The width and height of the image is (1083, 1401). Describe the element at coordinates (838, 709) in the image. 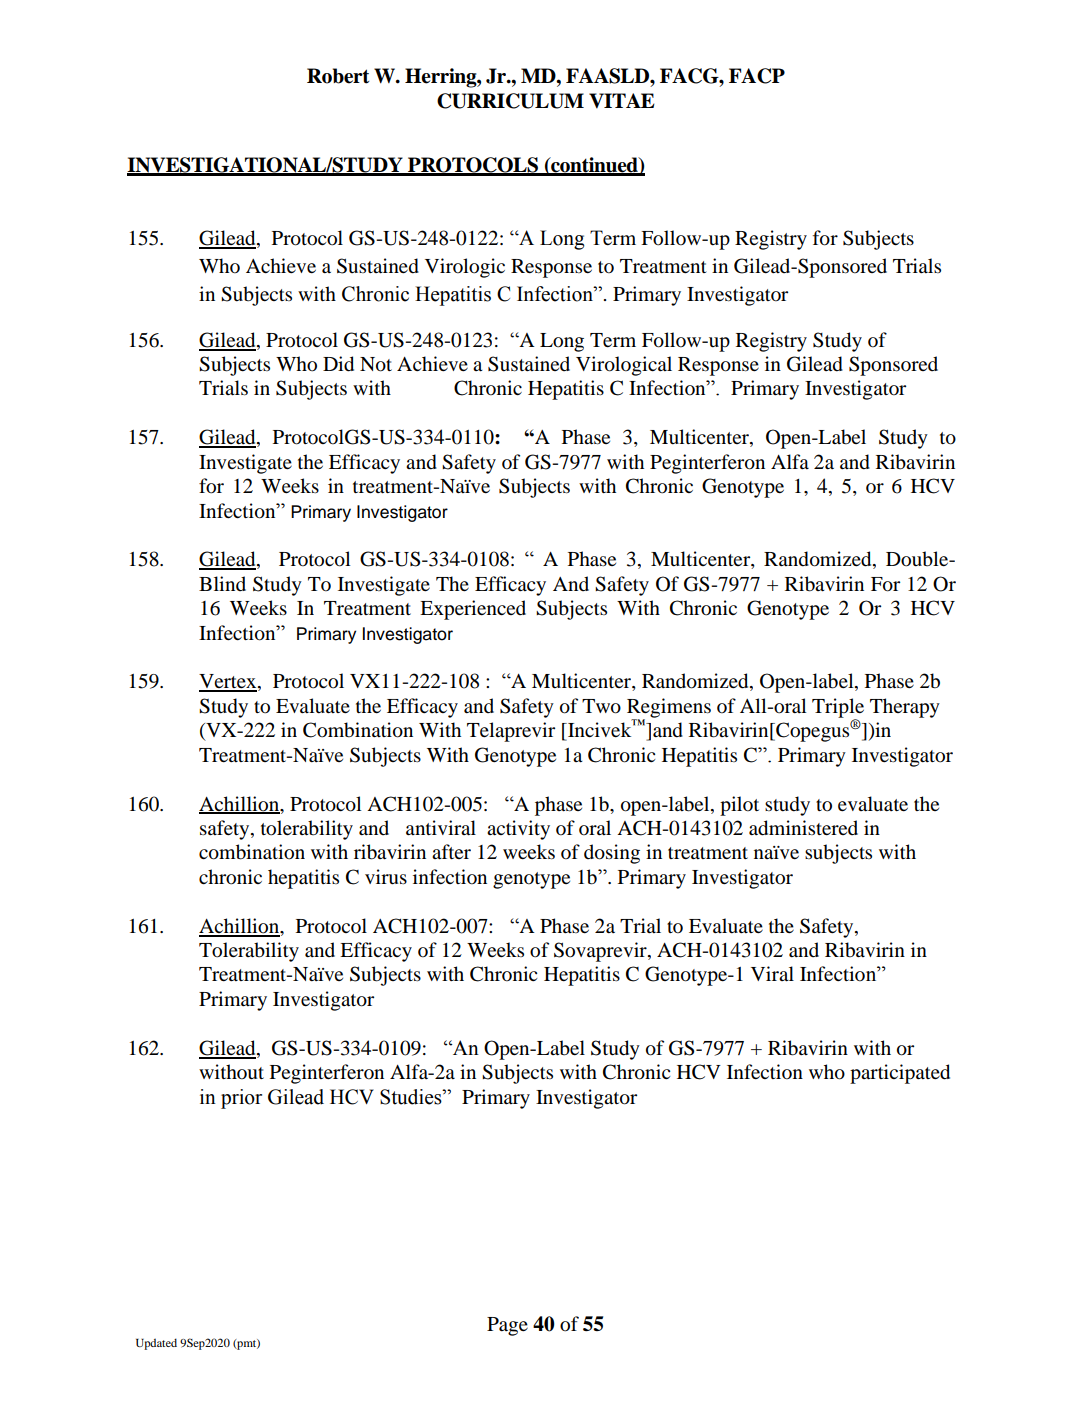

I see `Triple` at that location.
